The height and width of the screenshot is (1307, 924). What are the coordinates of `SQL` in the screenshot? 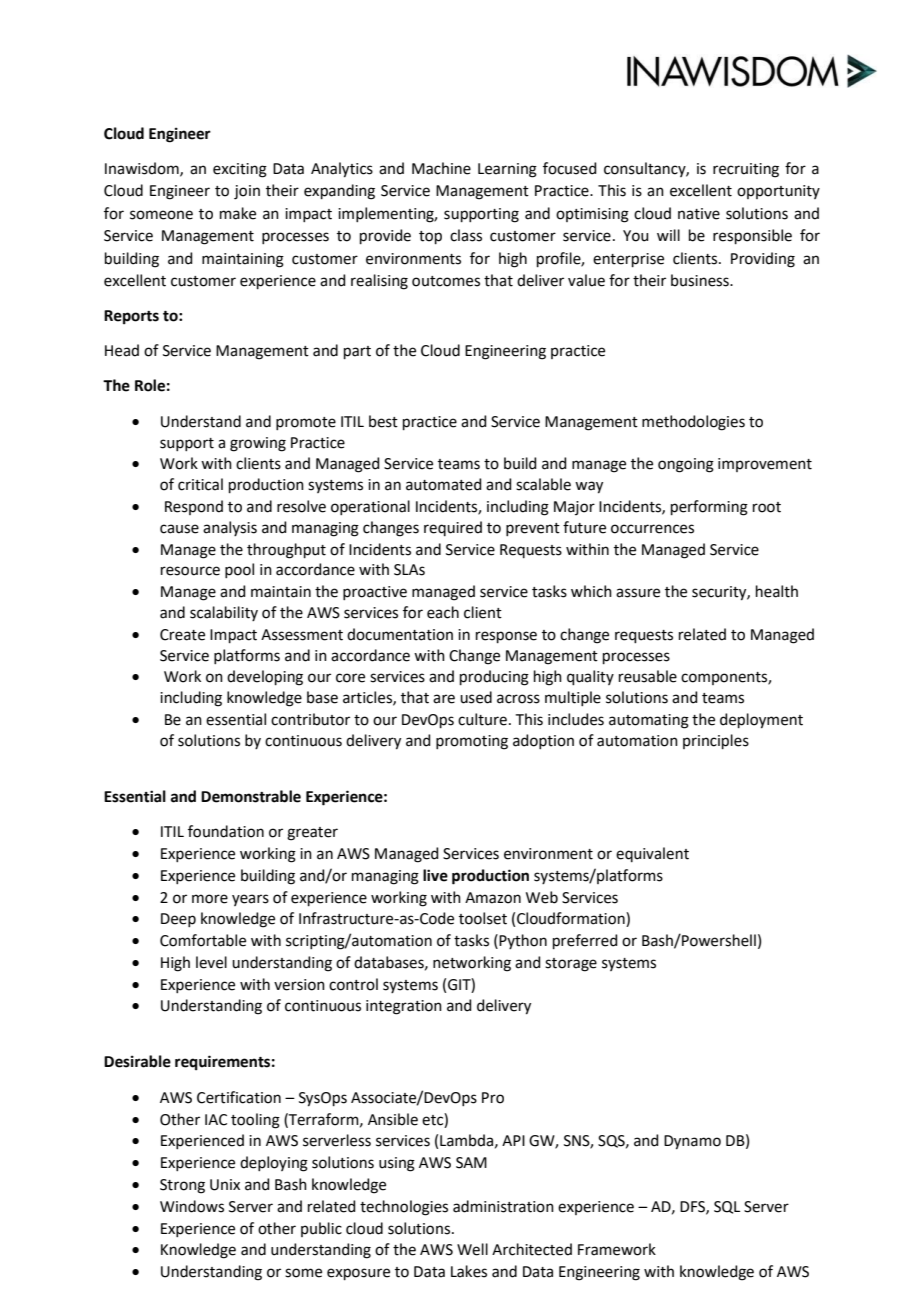 It's located at (727, 1207).
